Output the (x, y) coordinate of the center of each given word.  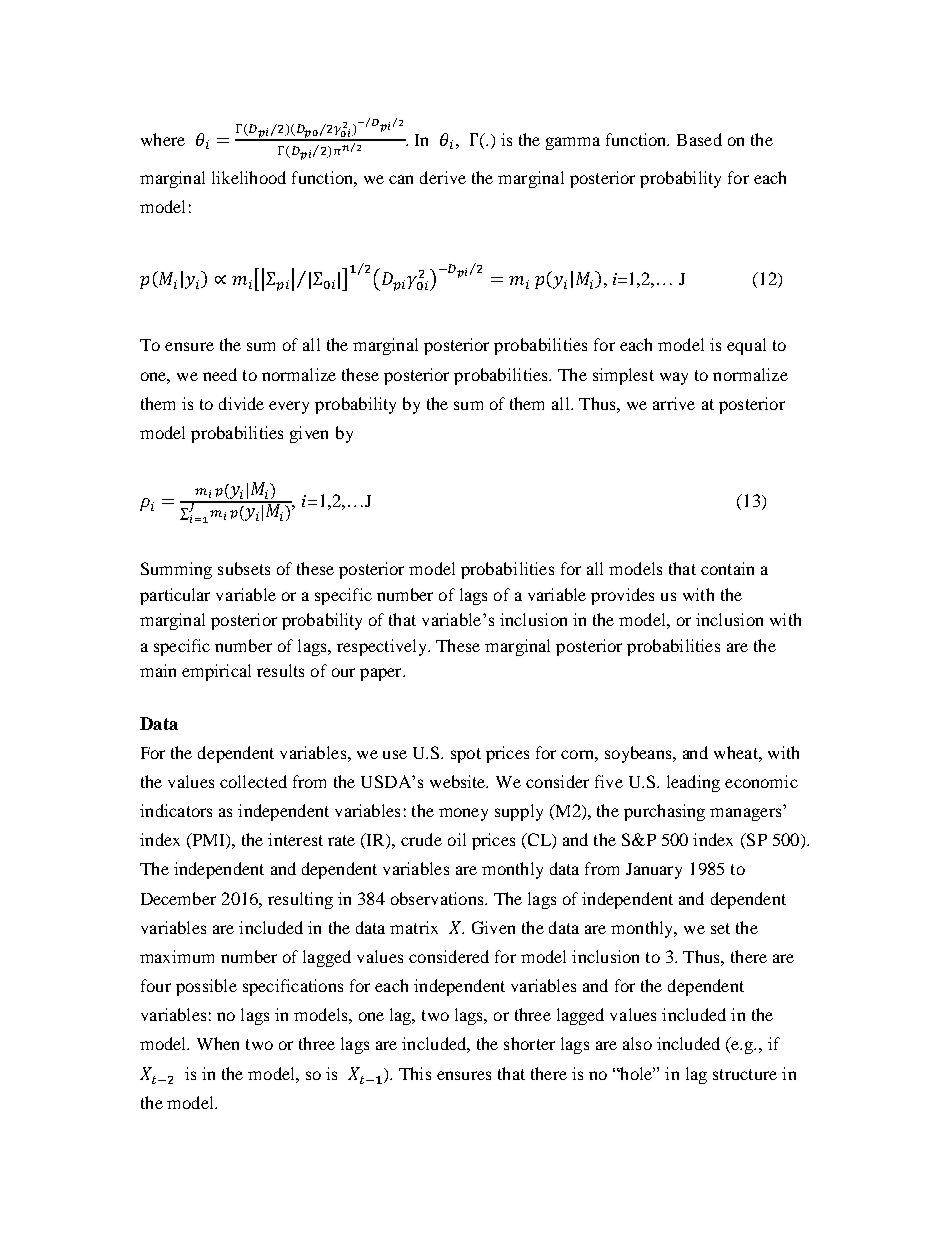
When (218, 1043)
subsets (244, 568)
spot (466, 755)
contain (727, 568)
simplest (623, 376)
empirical (216, 672)
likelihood (249, 177)
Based (699, 139)
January (654, 871)
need (220, 374)
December (178, 898)
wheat (737, 752)
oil (457, 839)
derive (443, 177)
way (674, 378)
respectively (383, 647)
